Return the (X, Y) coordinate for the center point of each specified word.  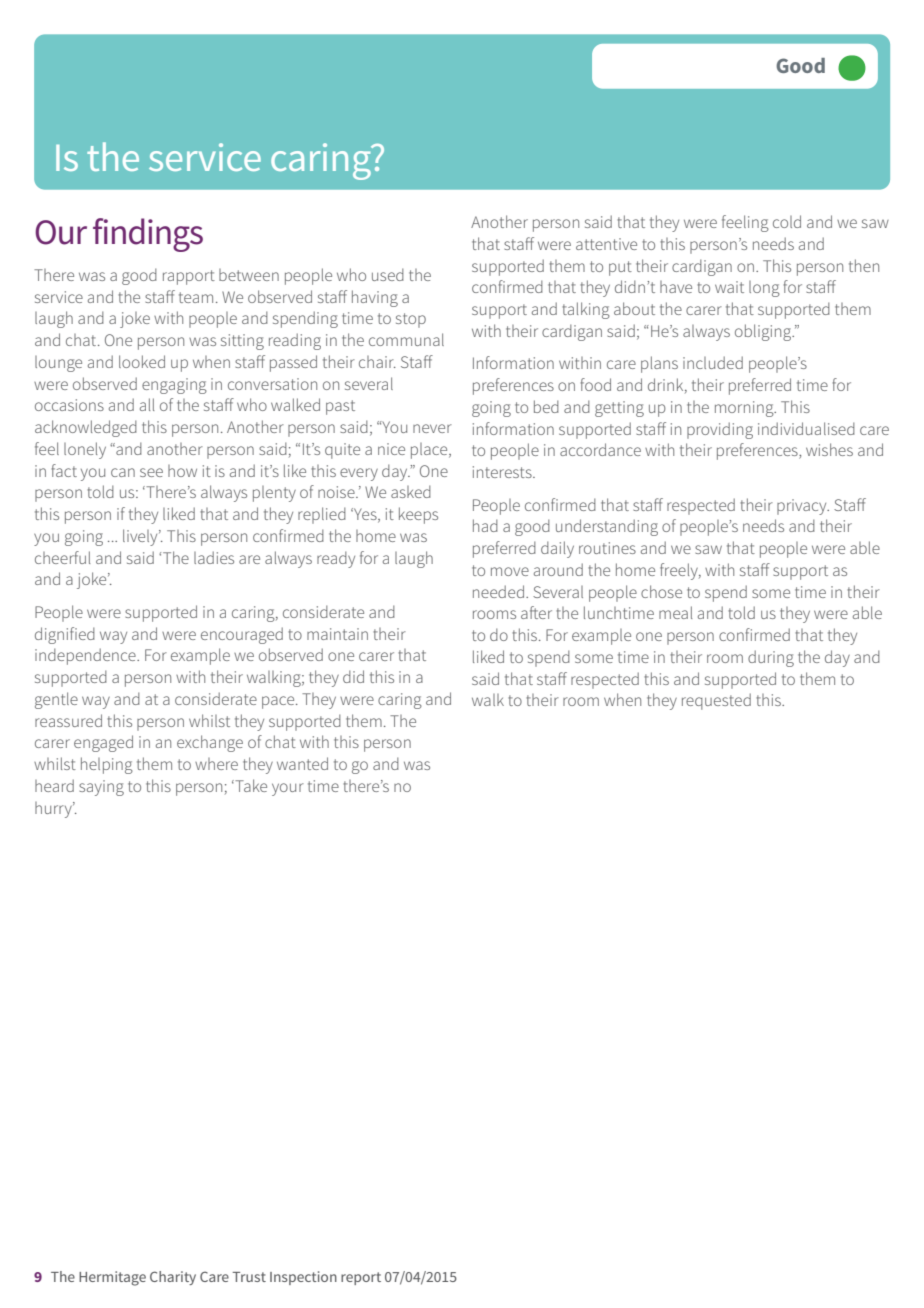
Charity (173, 1278)
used (388, 274)
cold (787, 221)
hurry (54, 810)
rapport (189, 277)
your (288, 789)
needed (498, 591)
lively (141, 537)
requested (716, 701)
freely (680, 571)
